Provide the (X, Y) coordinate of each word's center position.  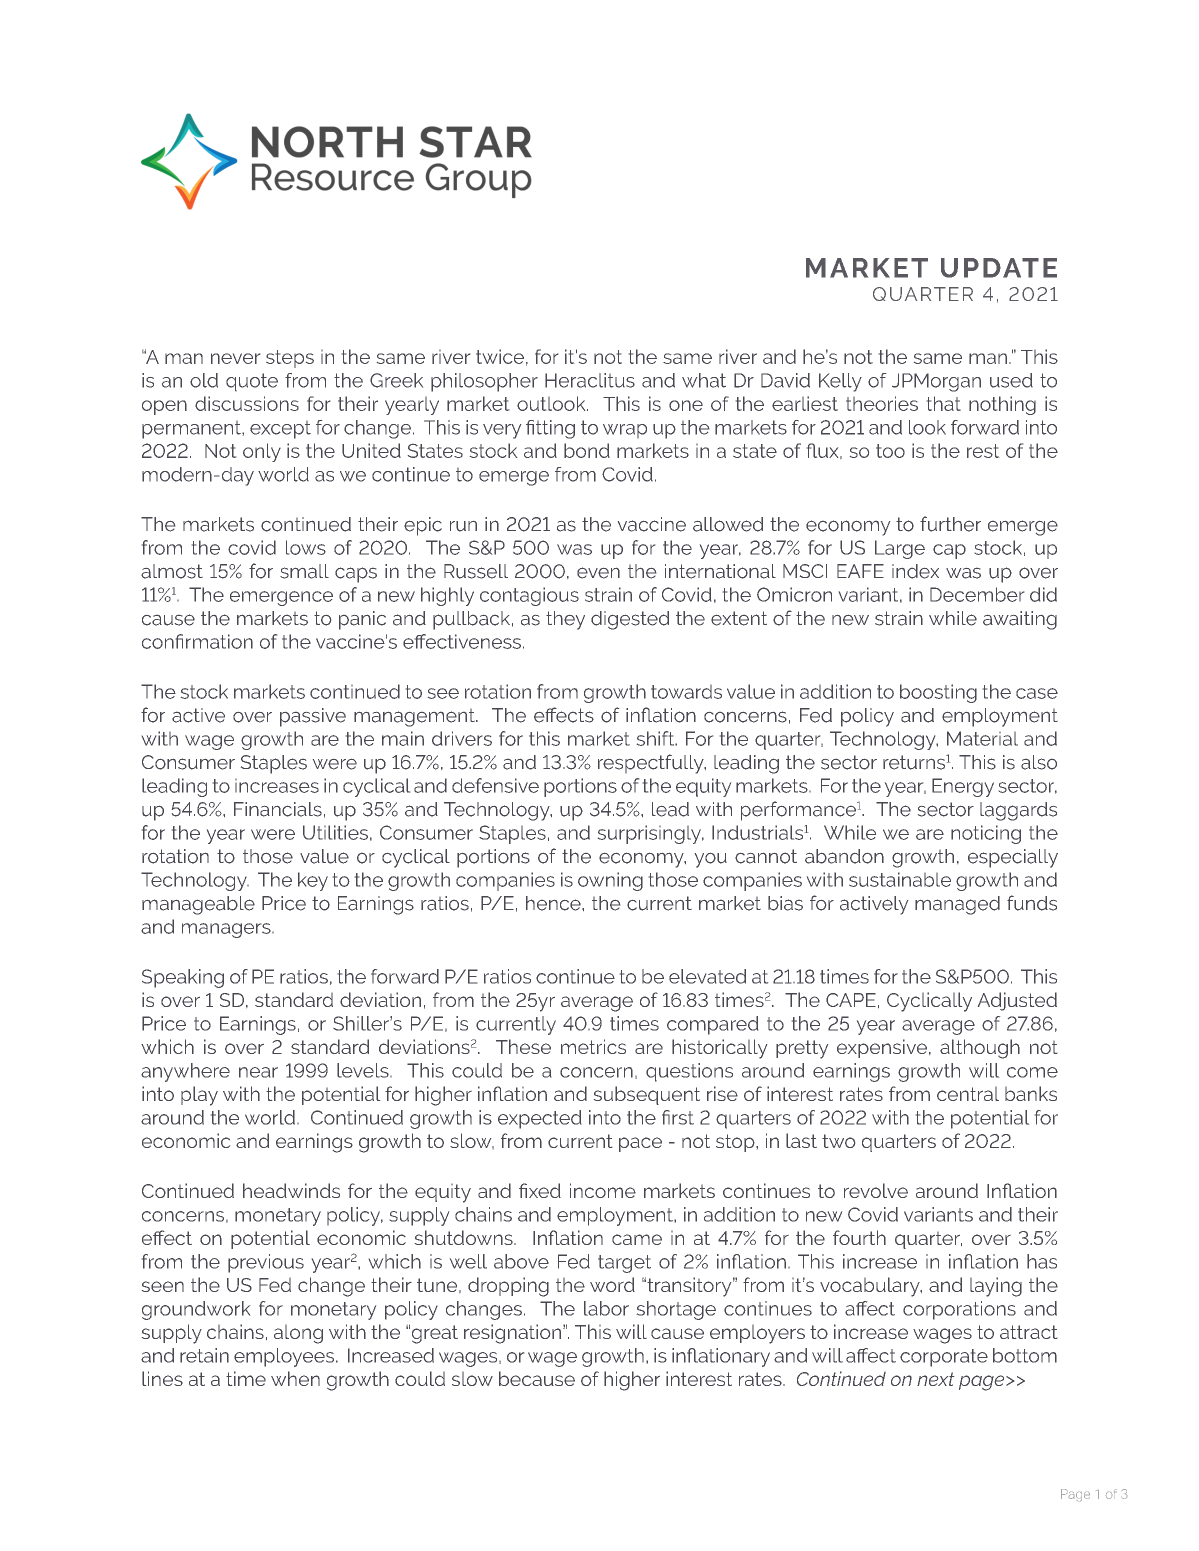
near (258, 1072)
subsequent (647, 1095)
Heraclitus (590, 380)
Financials (278, 809)
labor (606, 1308)
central (968, 1094)
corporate (944, 1358)
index (915, 571)
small (304, 571)
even (598, 573)
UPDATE (999, 268)
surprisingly (651, 834)
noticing (986, 834)
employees (285, 1357)
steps (290, 359)
